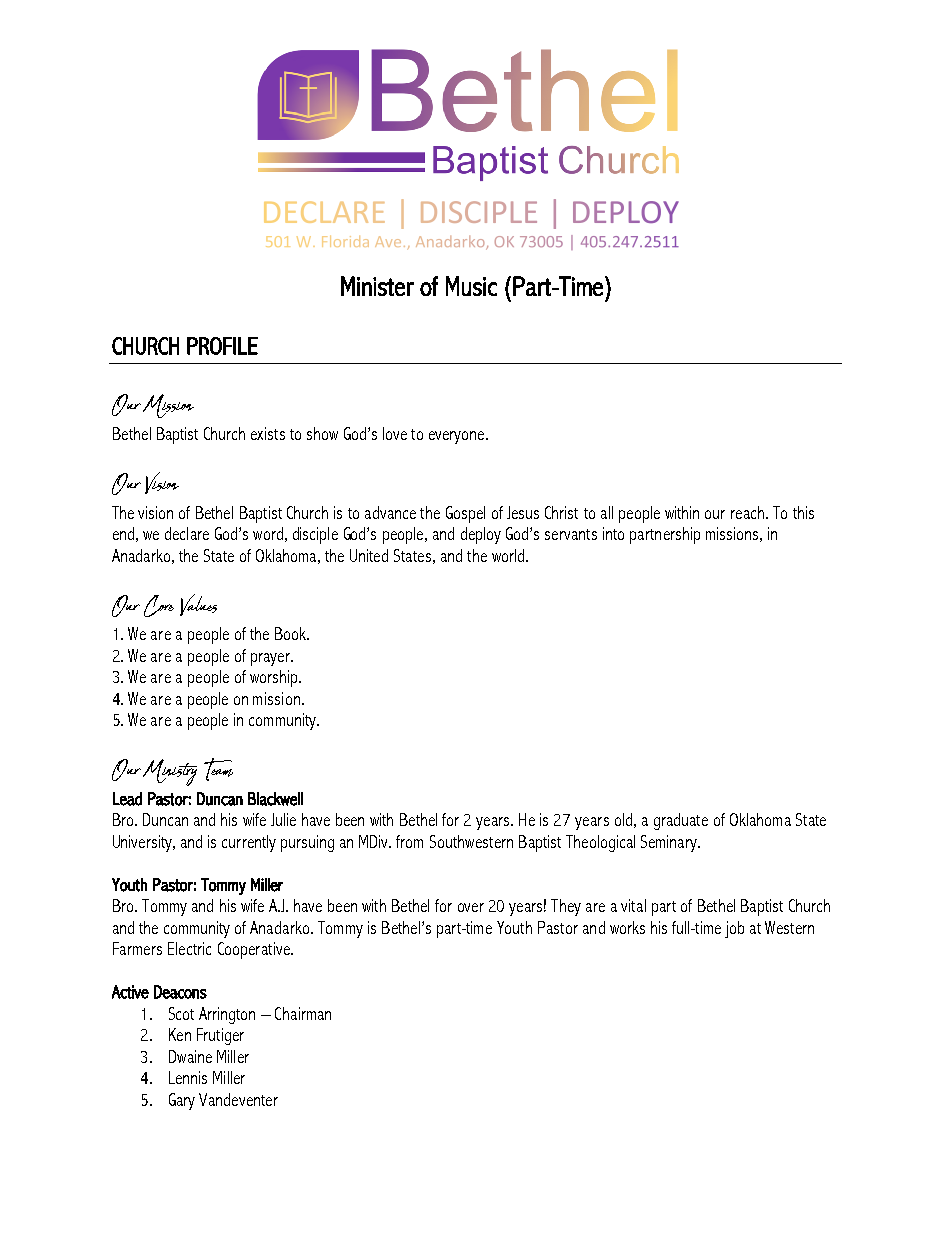 The height and width of the page is (1233, 952). I want to click on PROFILE, so click(222, 346).
